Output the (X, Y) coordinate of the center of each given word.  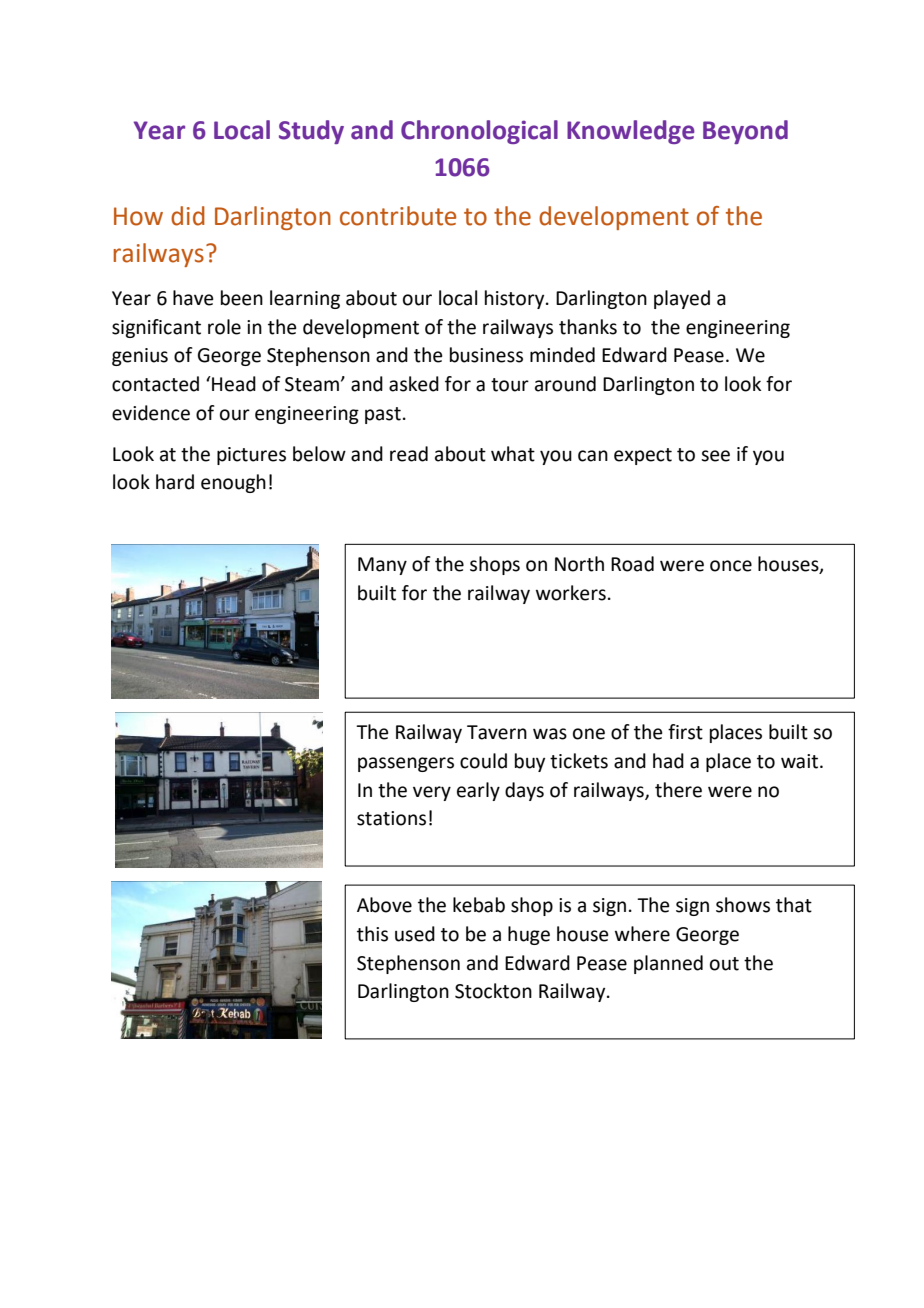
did (188, 216)
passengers (406, 764)
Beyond (745, 132)
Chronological (479, 132)
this (372, 934)
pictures (251, 456)
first (685, 732)
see (715, 456)
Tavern (497, 732)
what (513, 454)
